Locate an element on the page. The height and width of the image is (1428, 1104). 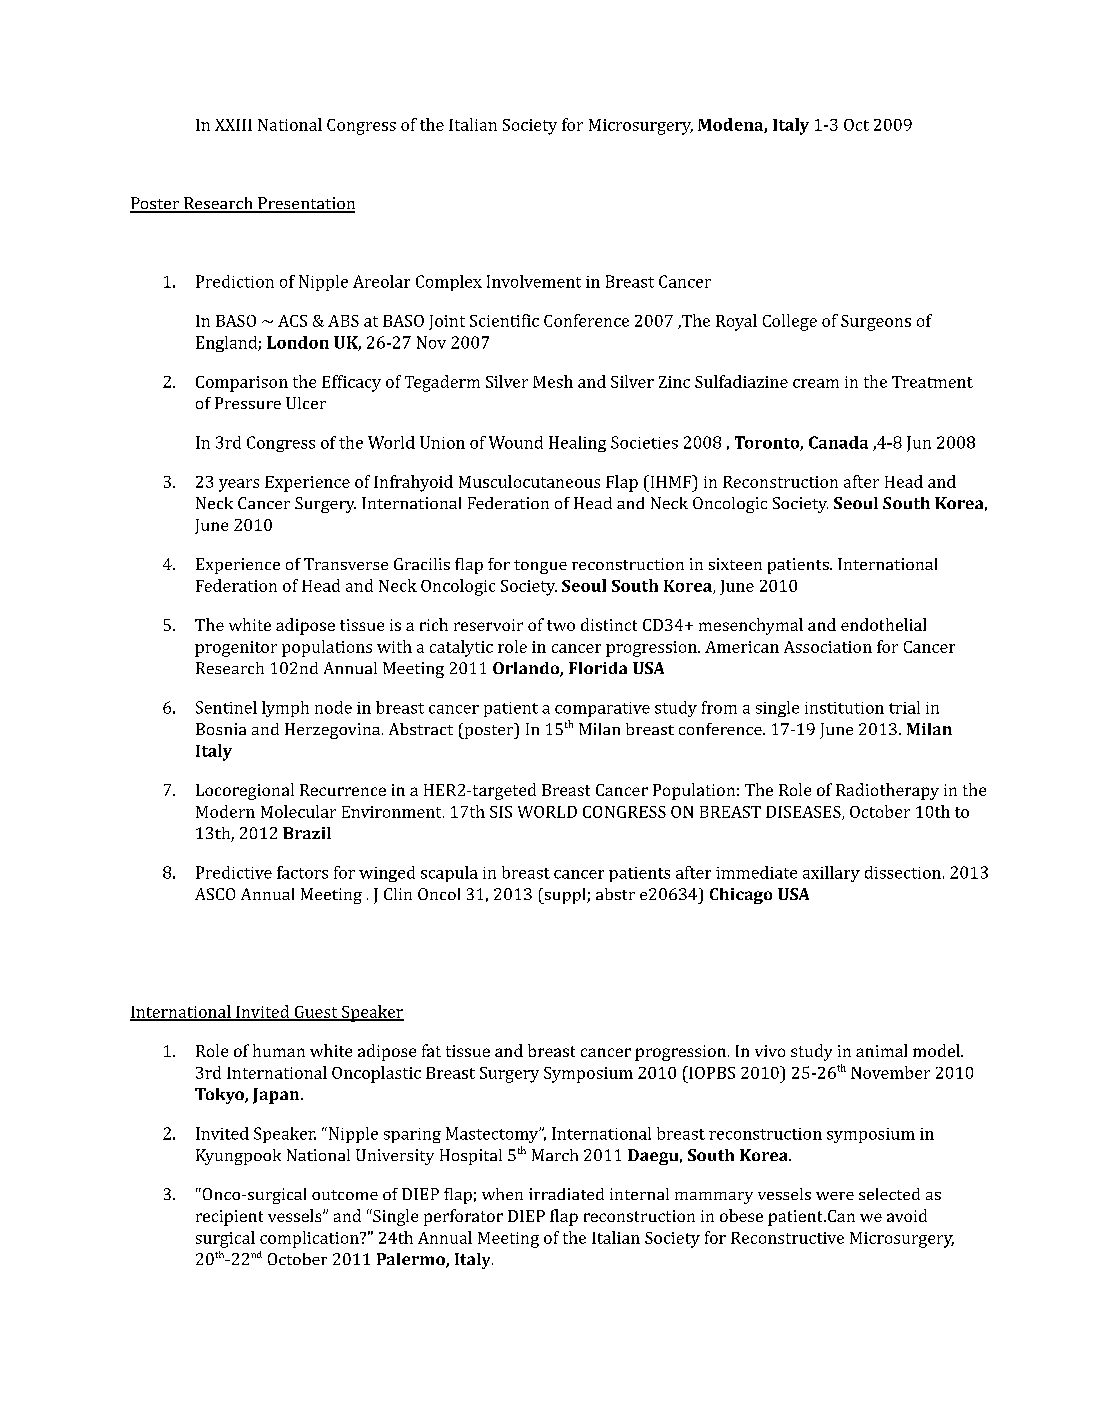
irradiated is located at coordinates (566, 1194).
